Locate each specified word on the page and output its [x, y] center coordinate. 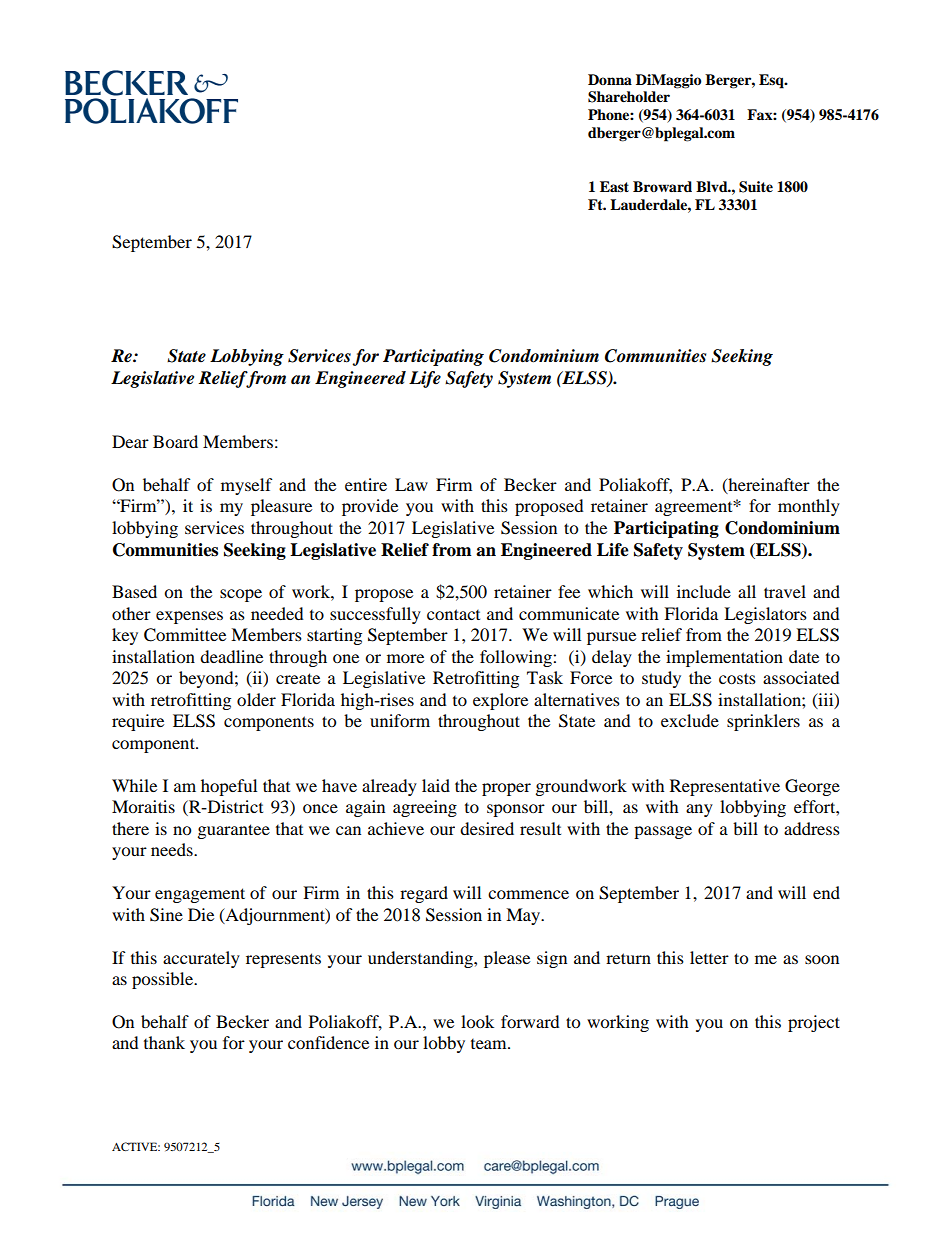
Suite [756, 187]
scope [241, 595]
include [704, 591]
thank [164, 1042]
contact [453, 614]
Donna [610, 79]
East [614, 186]
